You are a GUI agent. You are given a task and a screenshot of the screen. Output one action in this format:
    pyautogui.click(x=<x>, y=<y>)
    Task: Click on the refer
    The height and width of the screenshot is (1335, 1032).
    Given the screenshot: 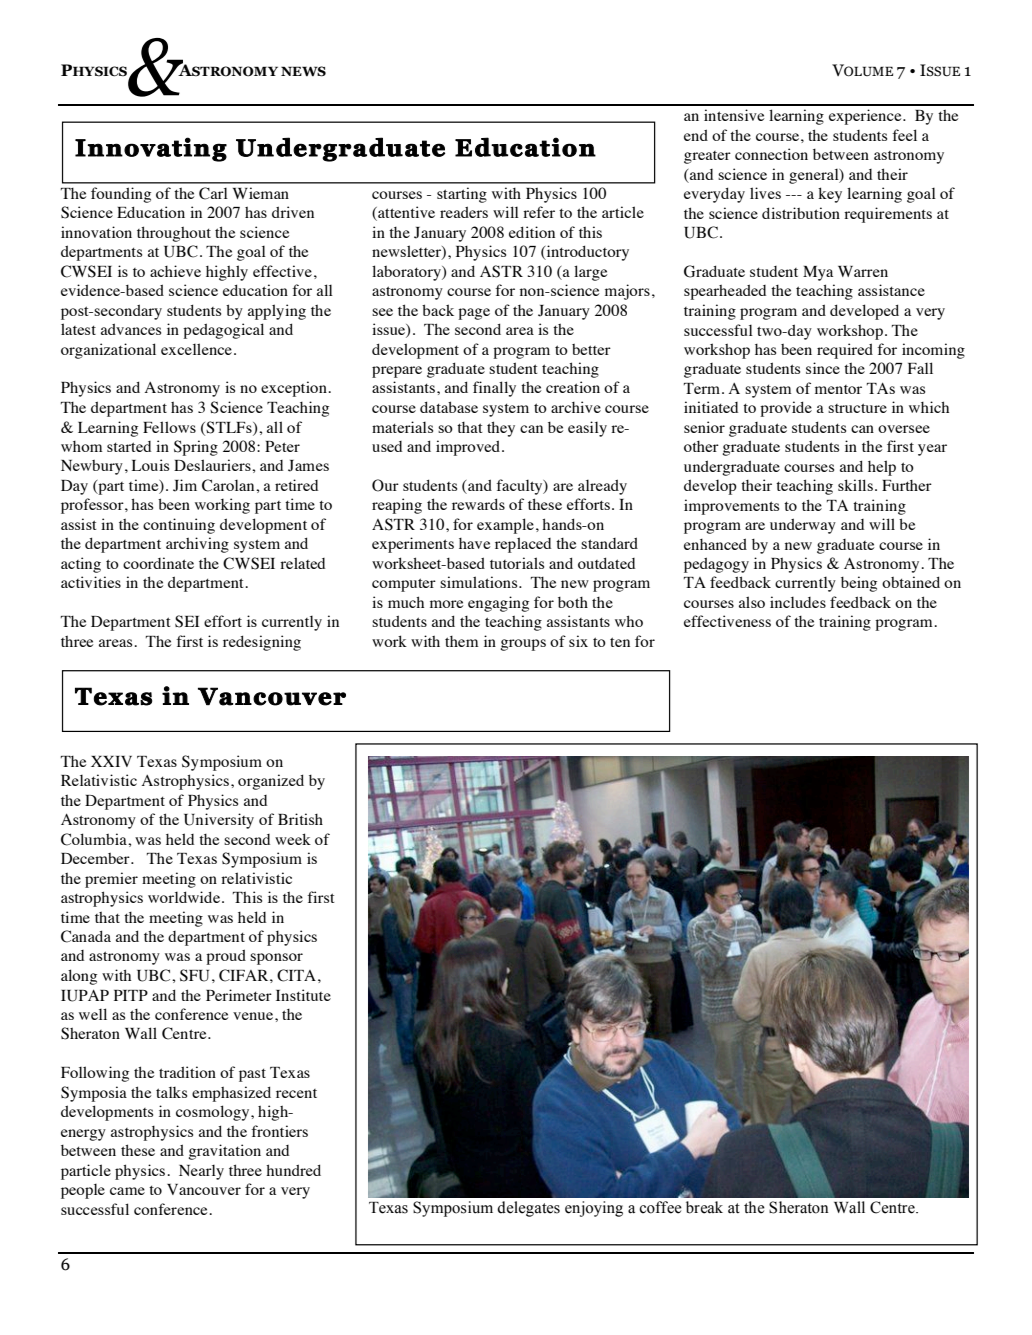 What is the action you would take?
    pyautogui.click(x=539, y=212)
